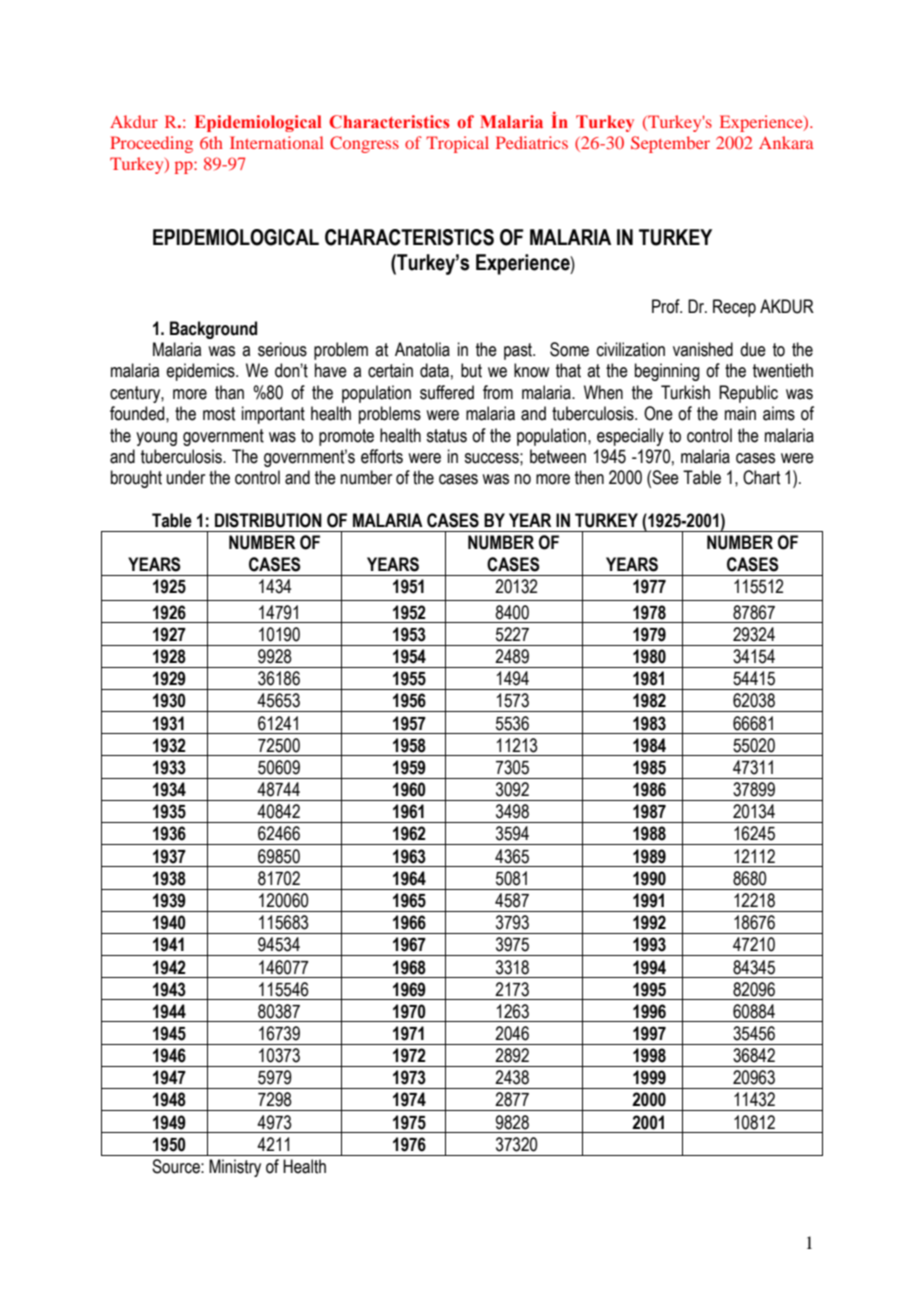 This page has height=1308, width=924. What do you see at coordinates (761, 477) in the page?
I see `Chart` at bounding box center [761, 477].
